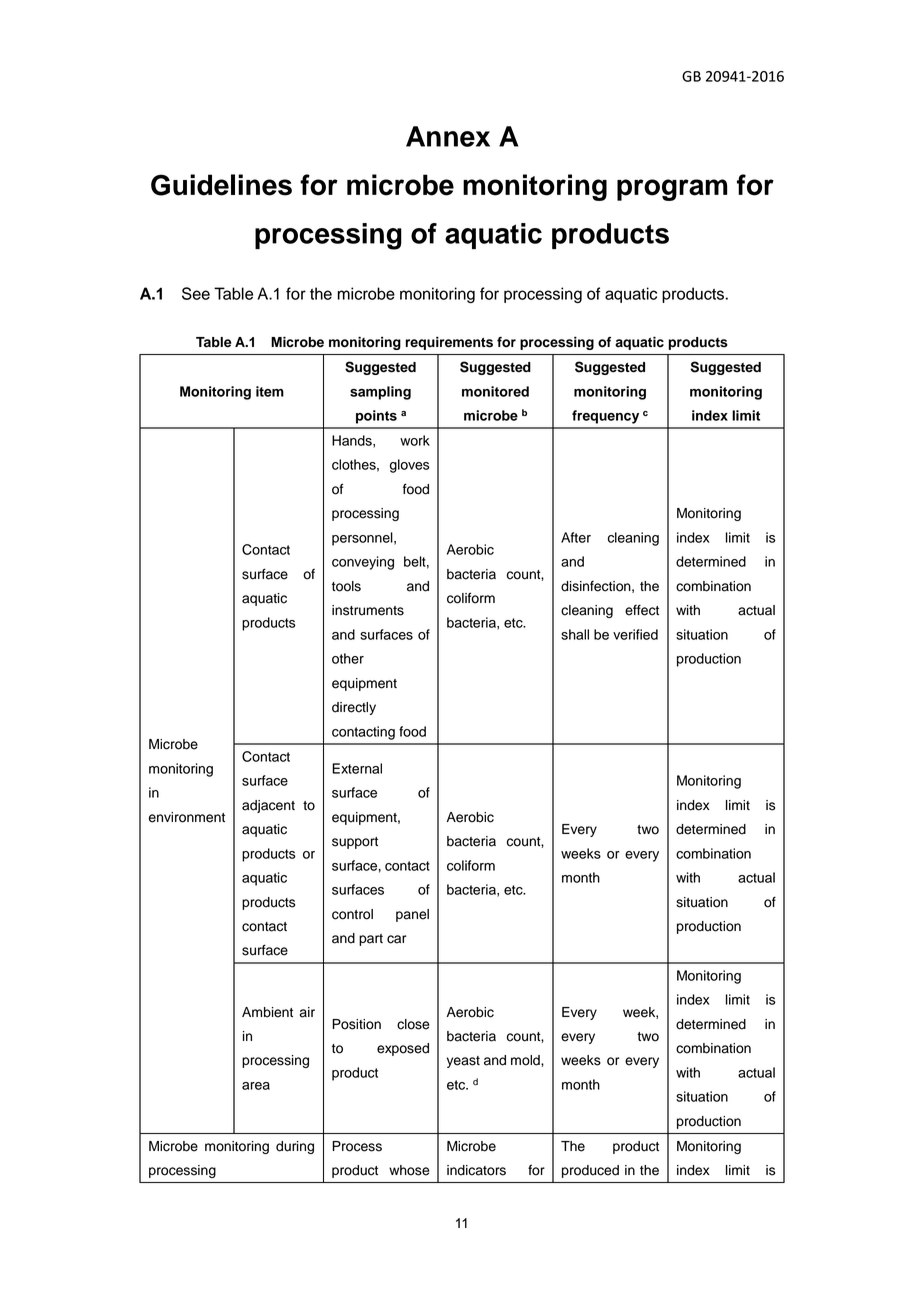 The height and width of the screenshot is (1308, 924). What do you see at coordinates (412, 915) in the screenshot?
I see `panel` at bounding box center [412, 915].
